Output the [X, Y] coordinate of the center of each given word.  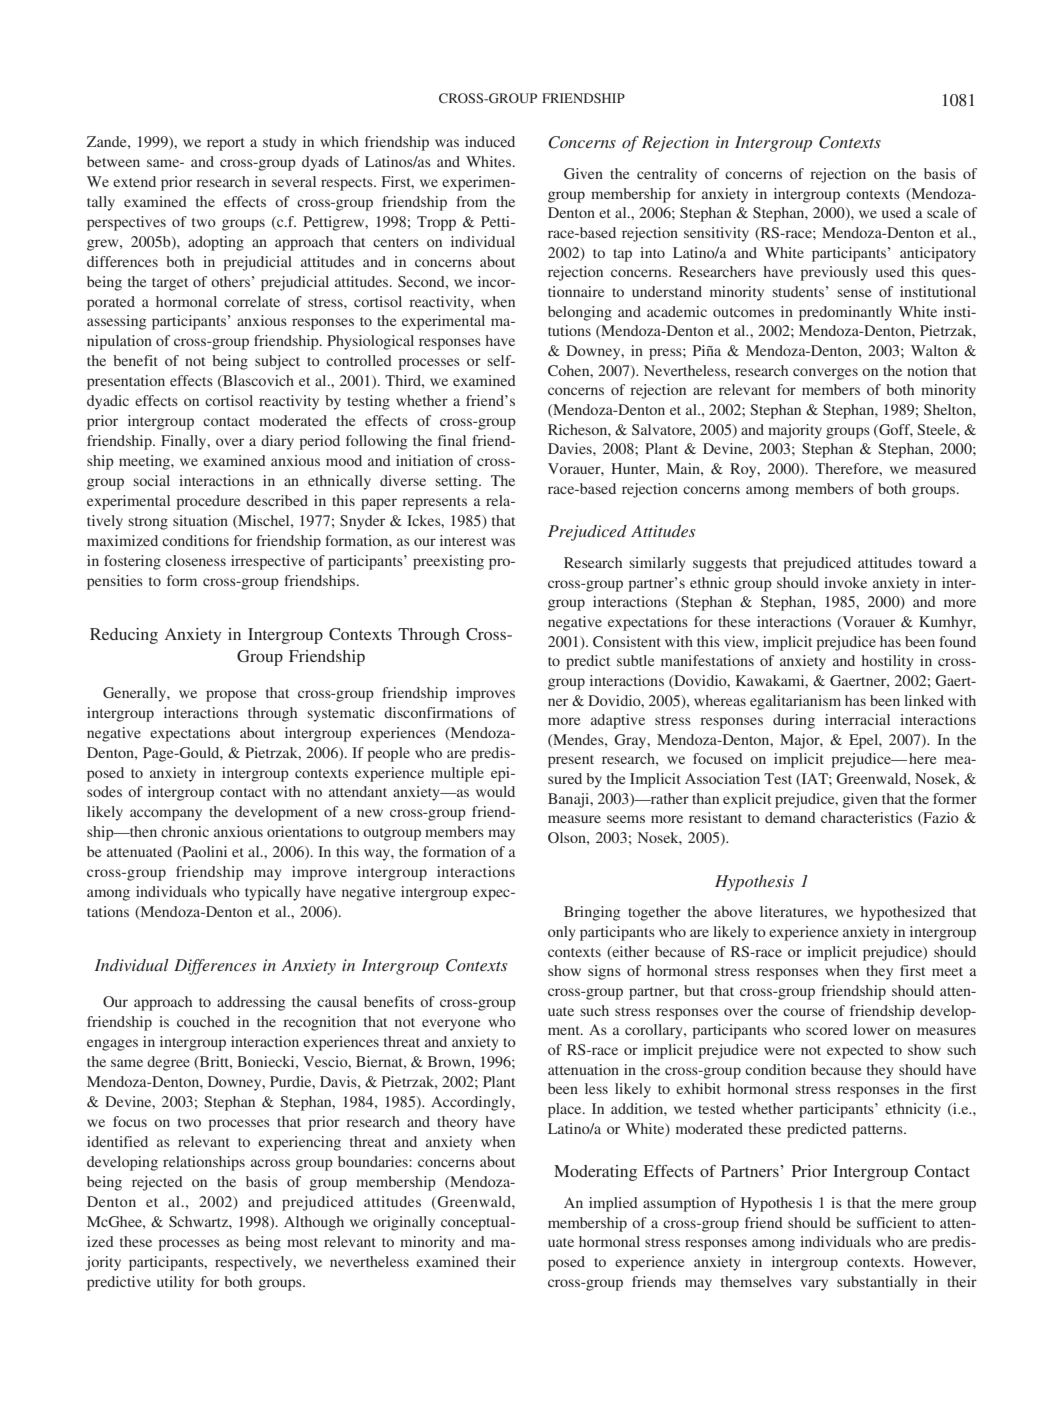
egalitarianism [795, 702]
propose [231, 696]
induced [490, 141]
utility [175, 1283]
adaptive [618, 721]
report [226, 144]
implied [613, 1204]
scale [942, 212]
